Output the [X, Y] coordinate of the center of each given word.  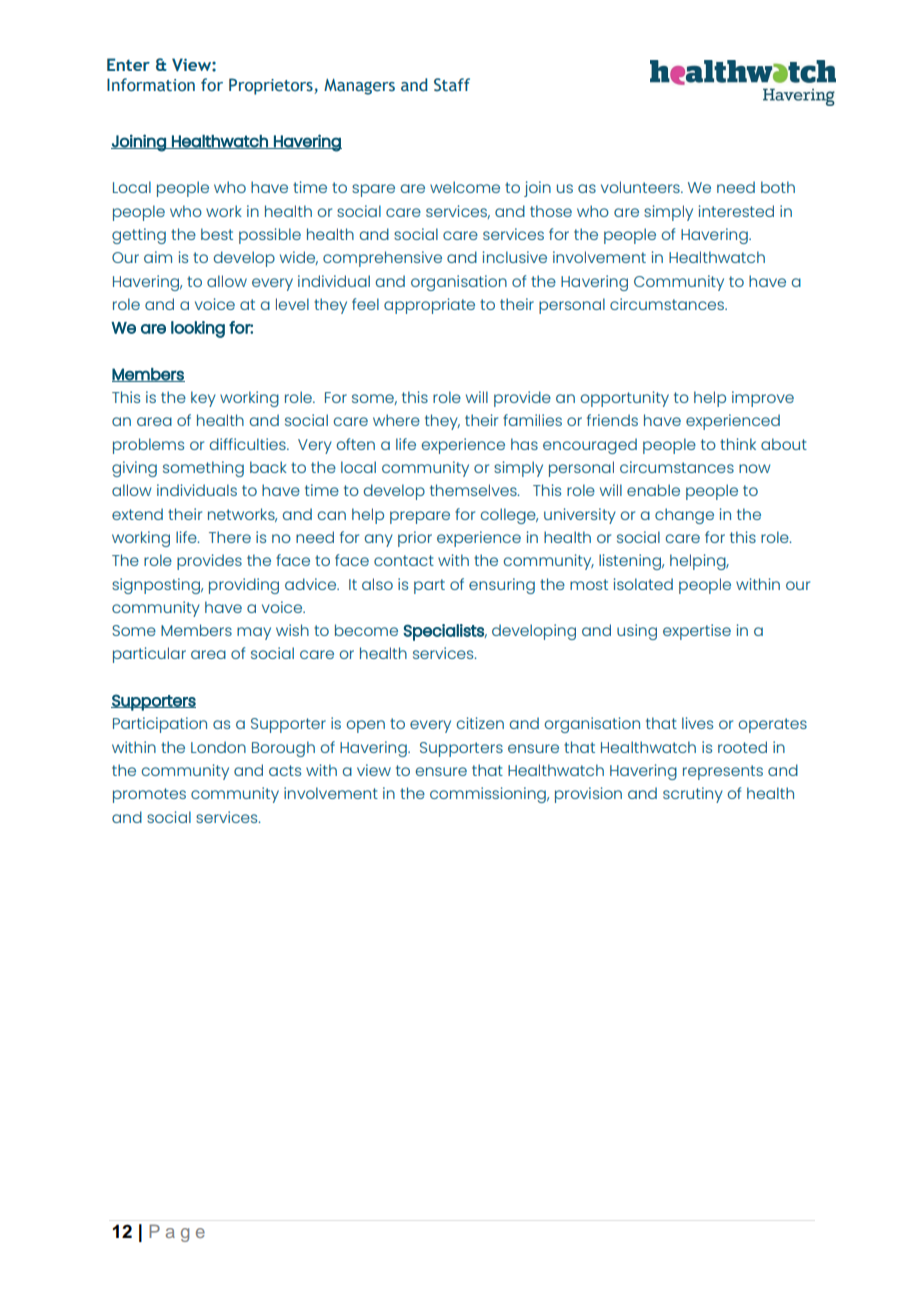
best [217, 234]
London [218, 747]
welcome [465, 187]
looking [198, 329]
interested [736, 211]
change [684, 516]
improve [763, 399]
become [366, 630]
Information [151, 85]
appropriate [429, 306]
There [230, 537]
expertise [697, 632]
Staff [452, 85]
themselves [474, 490]
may [254, 633]
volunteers [641, 187]
